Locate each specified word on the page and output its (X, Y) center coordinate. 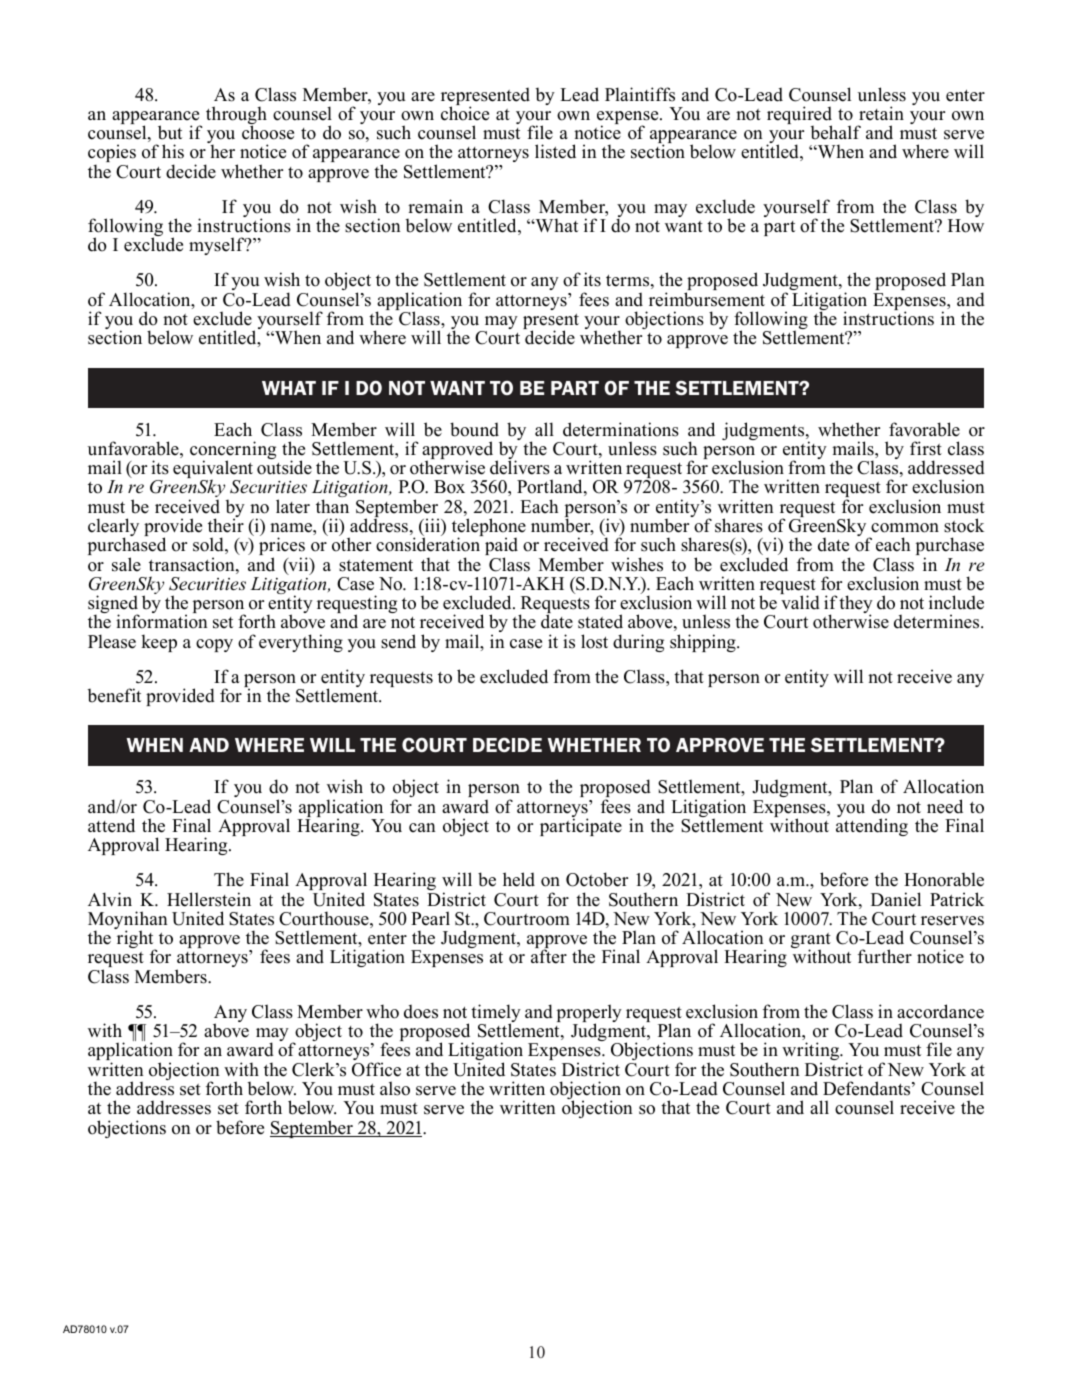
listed (555, 151)
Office (376, 1069)
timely (496, 1014)
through (236, 116)
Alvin (110, 899)
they (856, 605)
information (162, 621)
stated (600, 621)
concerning (233, 451)
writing (812, 1052)
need (945, 806)
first (926, 448)
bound (474, 429)
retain (881, 113)
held (519, 879)
